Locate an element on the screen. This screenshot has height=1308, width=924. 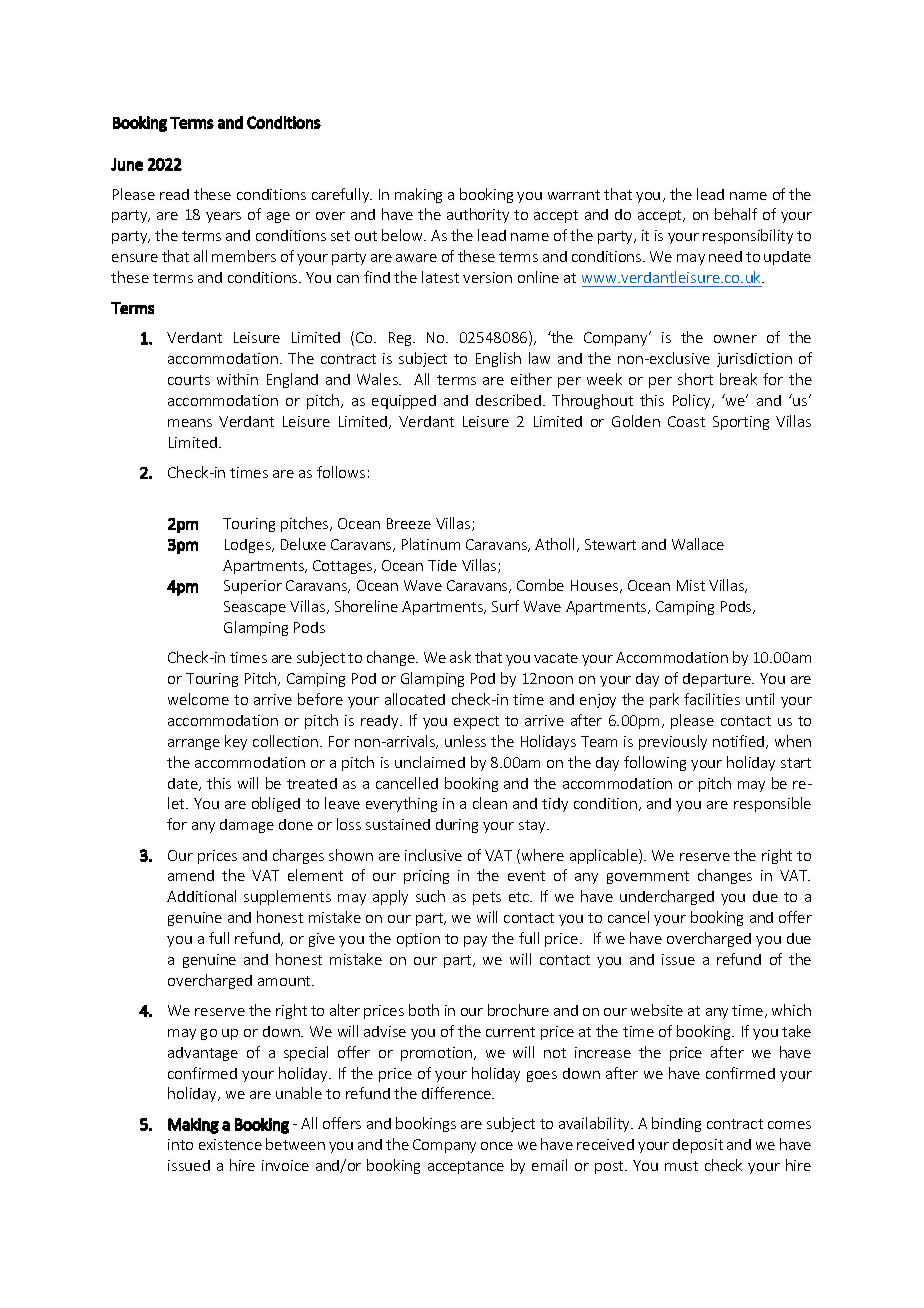
existence is located at coordinates (230, 1144).
